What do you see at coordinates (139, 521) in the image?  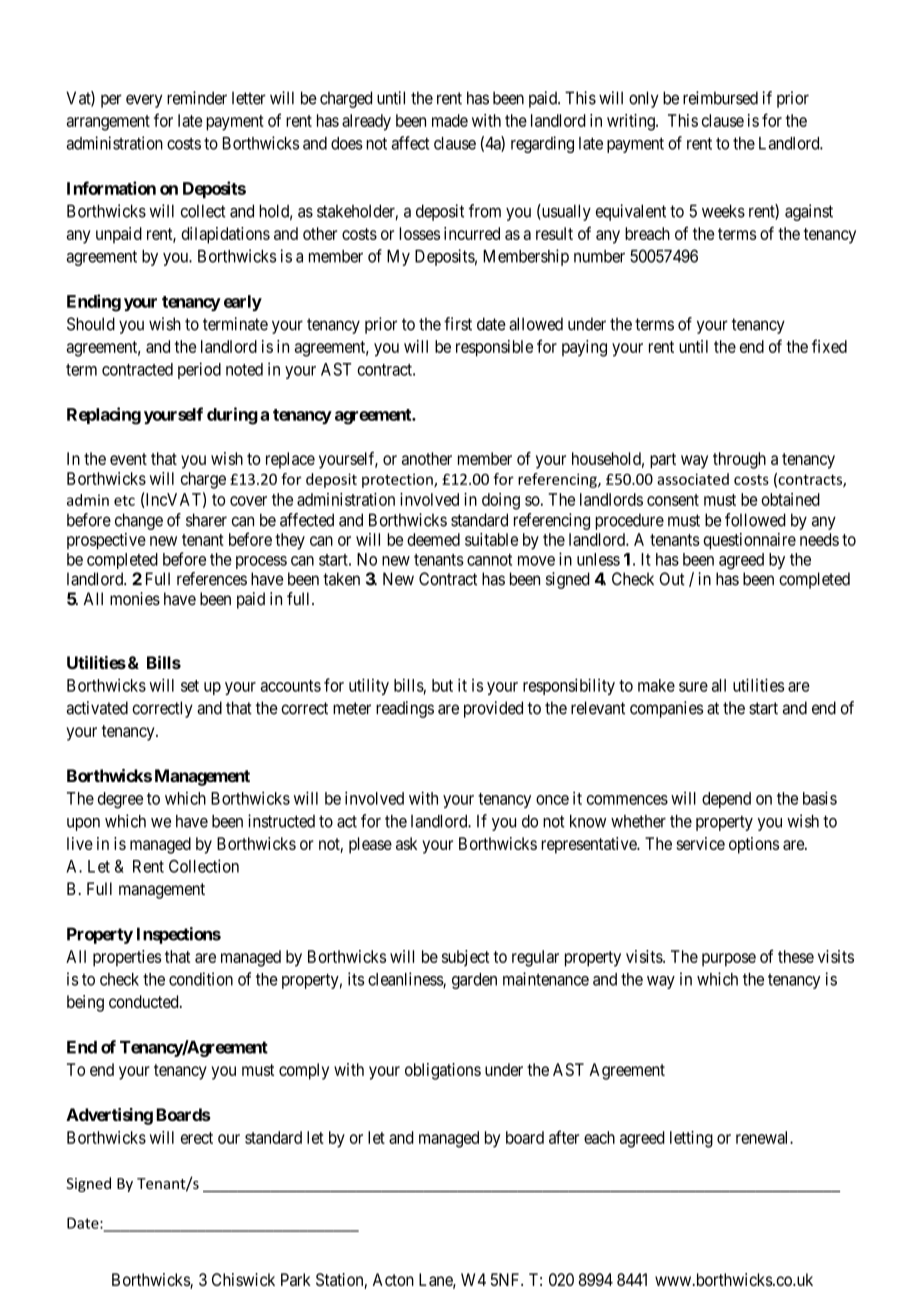 I see `change` at bounding box center [139, 521].
